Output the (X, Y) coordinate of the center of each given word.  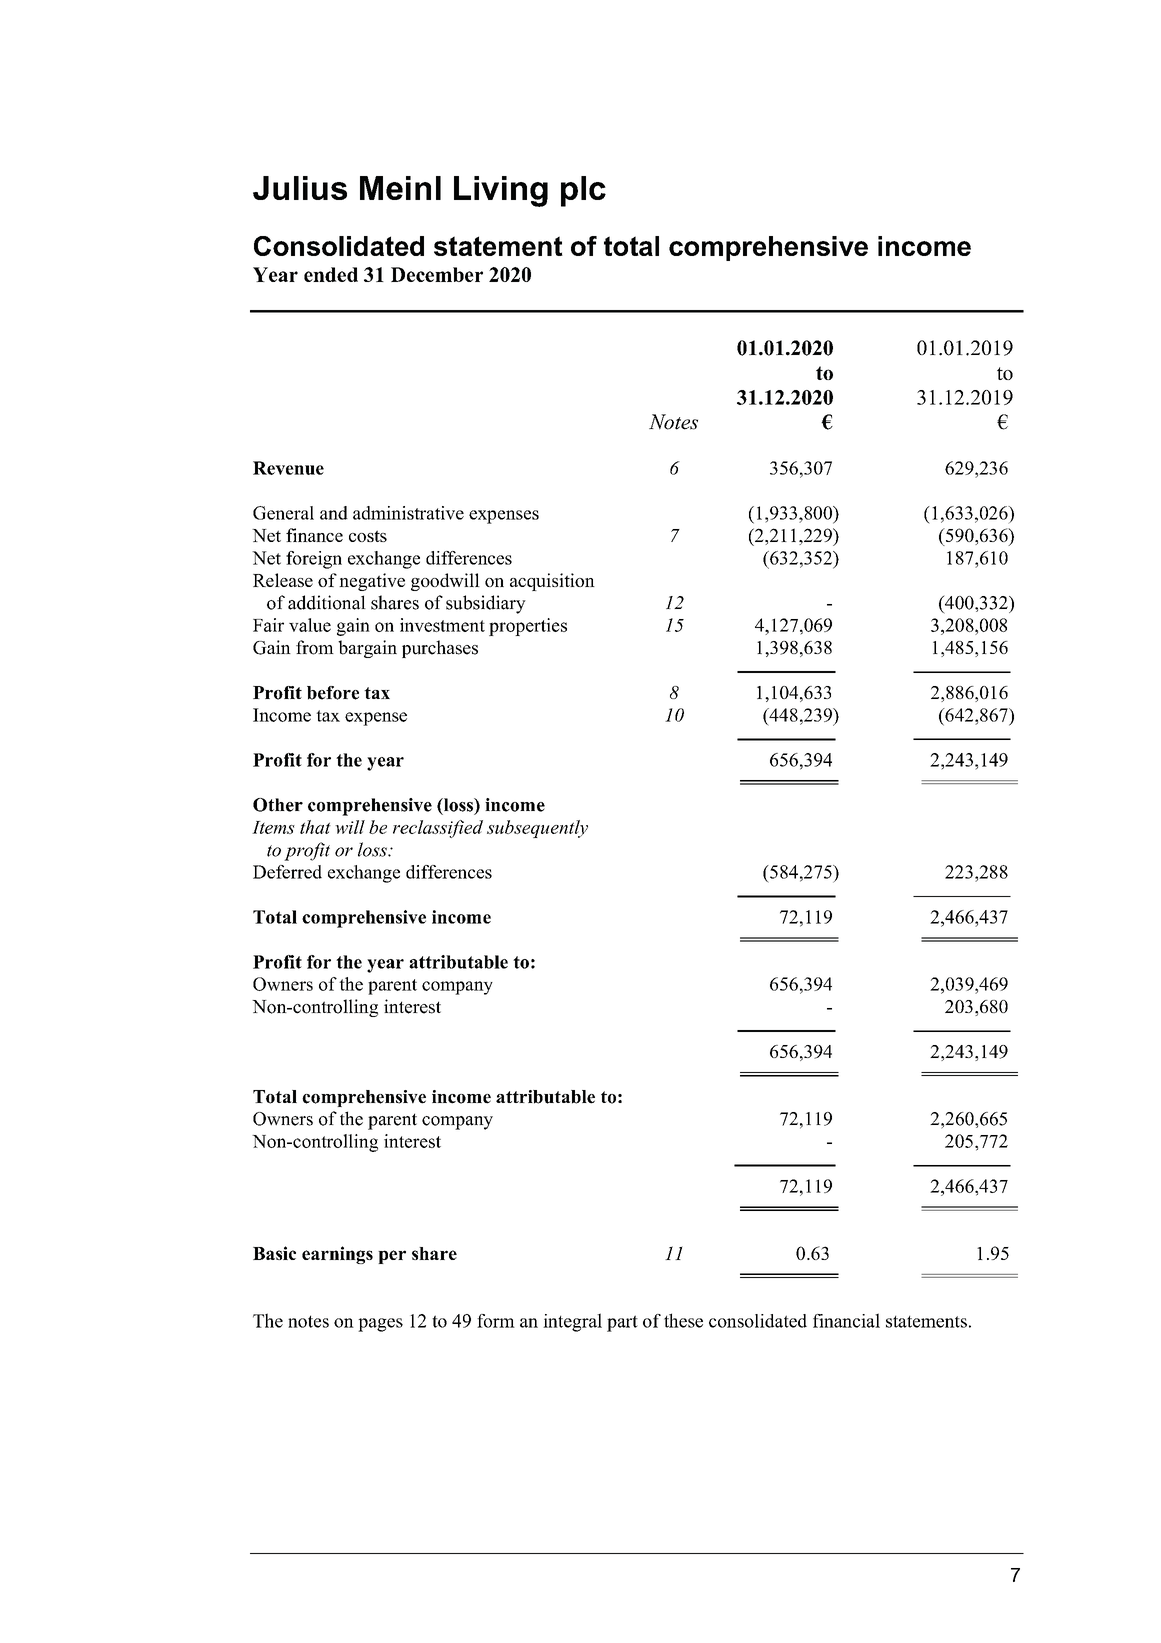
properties (528, 627)
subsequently (537, 829)
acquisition (552, 582)
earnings (337, 1255)
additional (327, 602)
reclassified (438, 829)
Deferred (287, 872)
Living (501, 191)
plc (583, 191)
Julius (300, 188)
